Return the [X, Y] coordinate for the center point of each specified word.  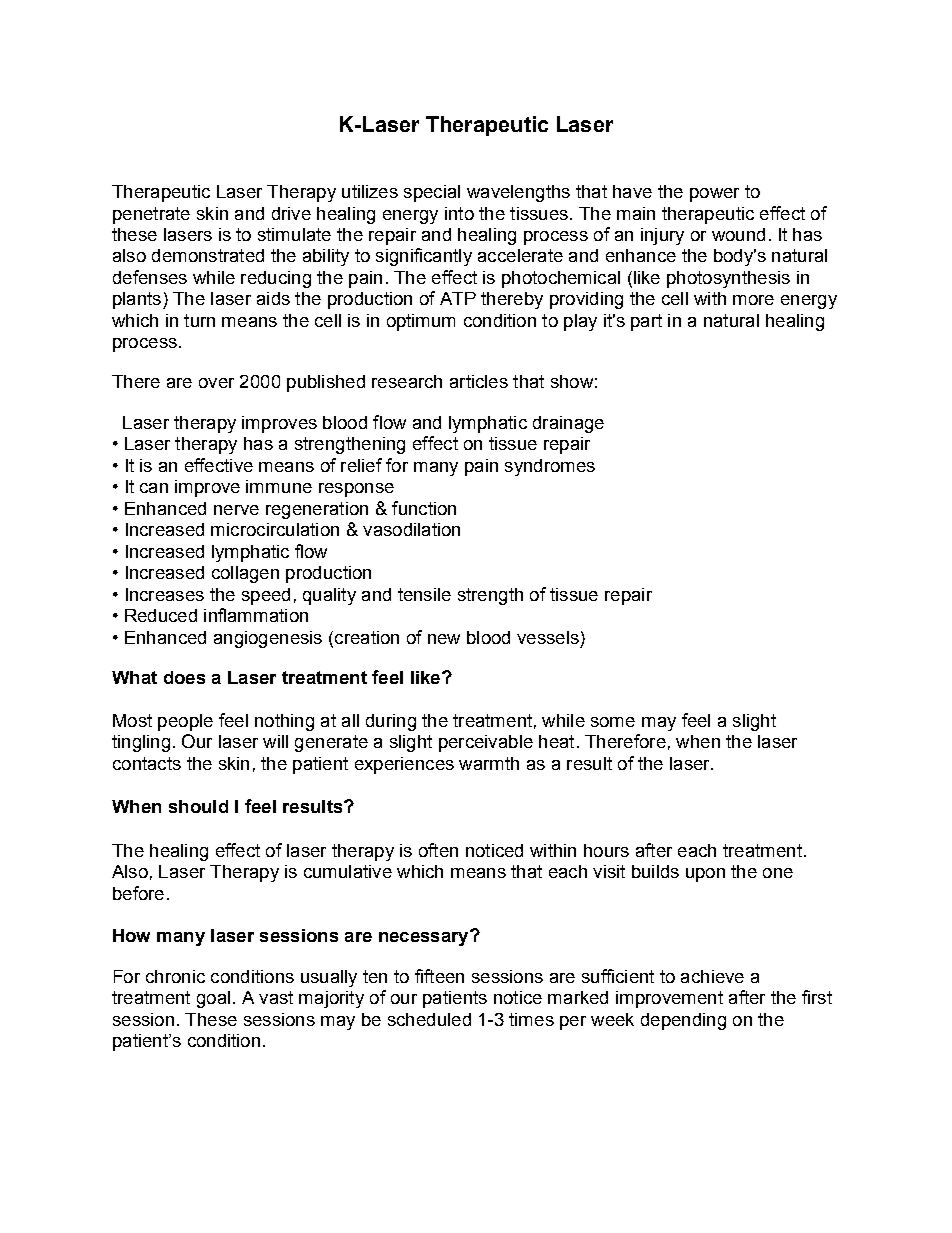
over [216, 383]
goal [213, 999]
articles [479, 381]
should [198, 806]
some [613, 722]
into [459, 213]
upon [705, 875]
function [424, 508]
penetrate [151, 215]
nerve [236, 510]
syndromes [550, 467]
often [438, 850]
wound [738, 234]
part [646, 322]
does [184, 677]
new [444, 639]
